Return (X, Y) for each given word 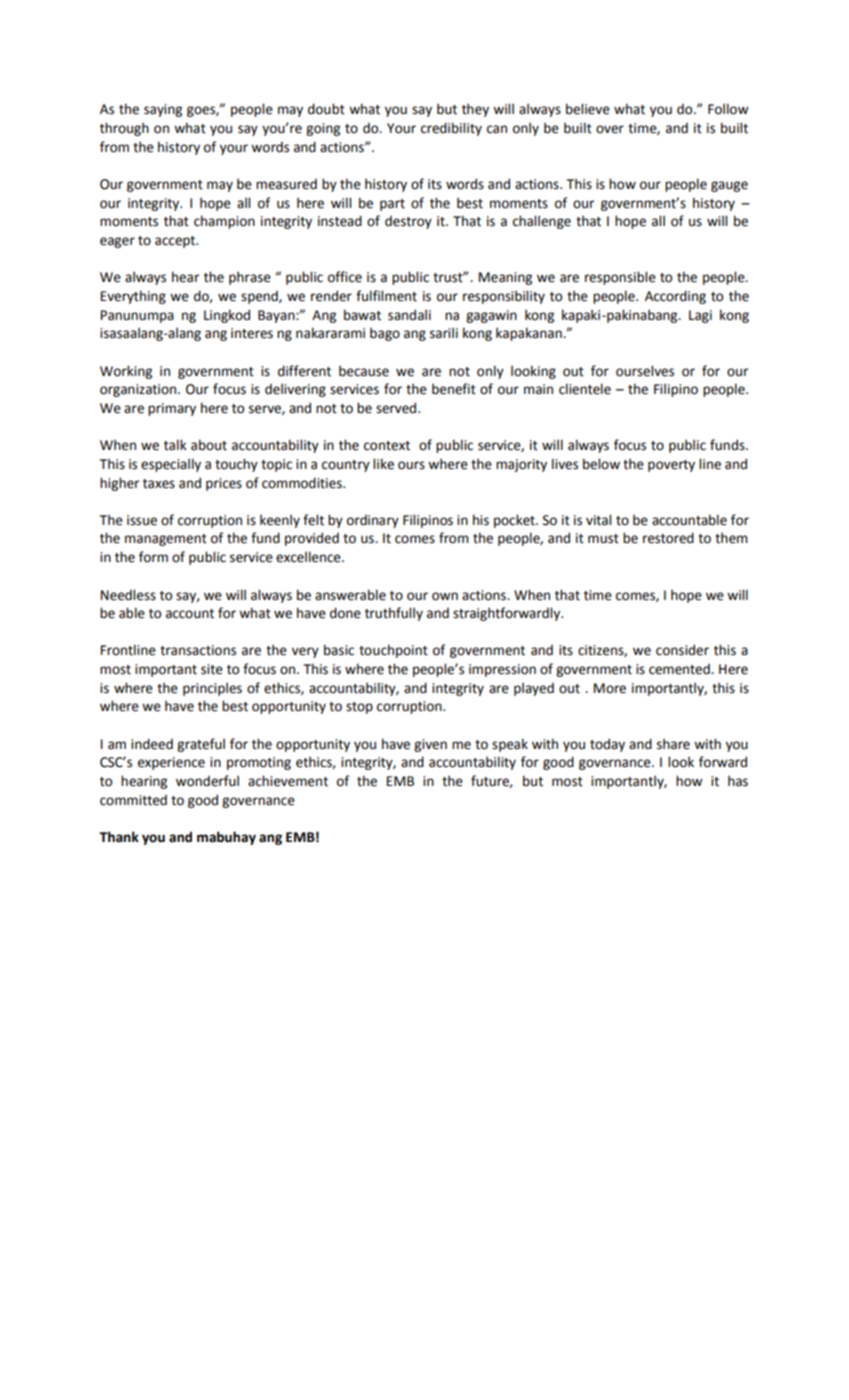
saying (163, 110)
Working (126, 372)
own (445, 596)
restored (668, 538)
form (153, 557)
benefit (454, 389)
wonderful (207, 781)
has (738, 781)
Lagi (700, 316)
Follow (728, 109)
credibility (451, 129)
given (430, 745)
